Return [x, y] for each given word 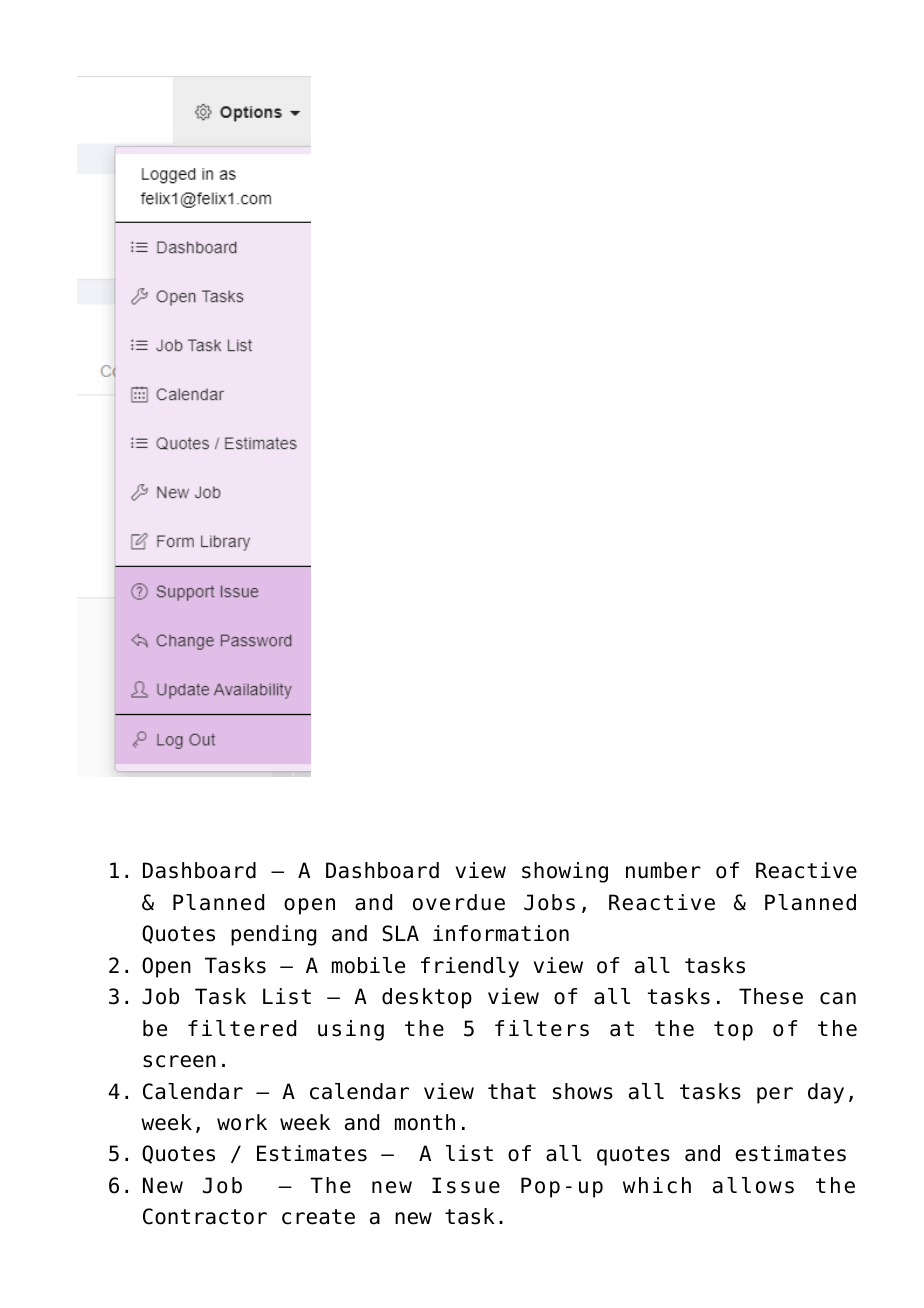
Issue [466, 1185]
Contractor [205, 1216]
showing [565, 872]
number [663, 870]
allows [753, 1185]
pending [273, 935]
